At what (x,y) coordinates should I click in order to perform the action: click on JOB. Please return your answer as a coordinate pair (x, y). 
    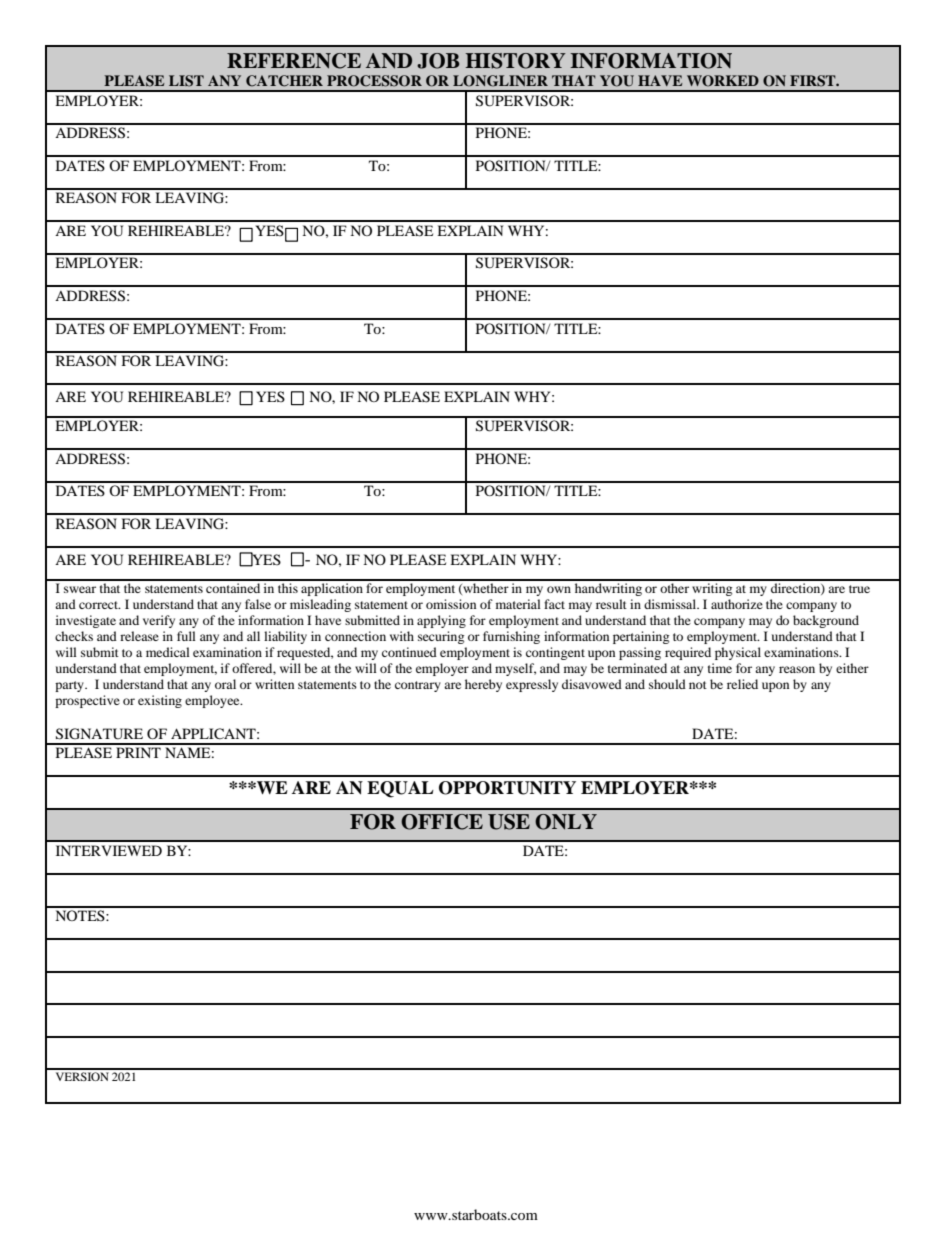
    Looking at the image, I should click on (438, 61).
